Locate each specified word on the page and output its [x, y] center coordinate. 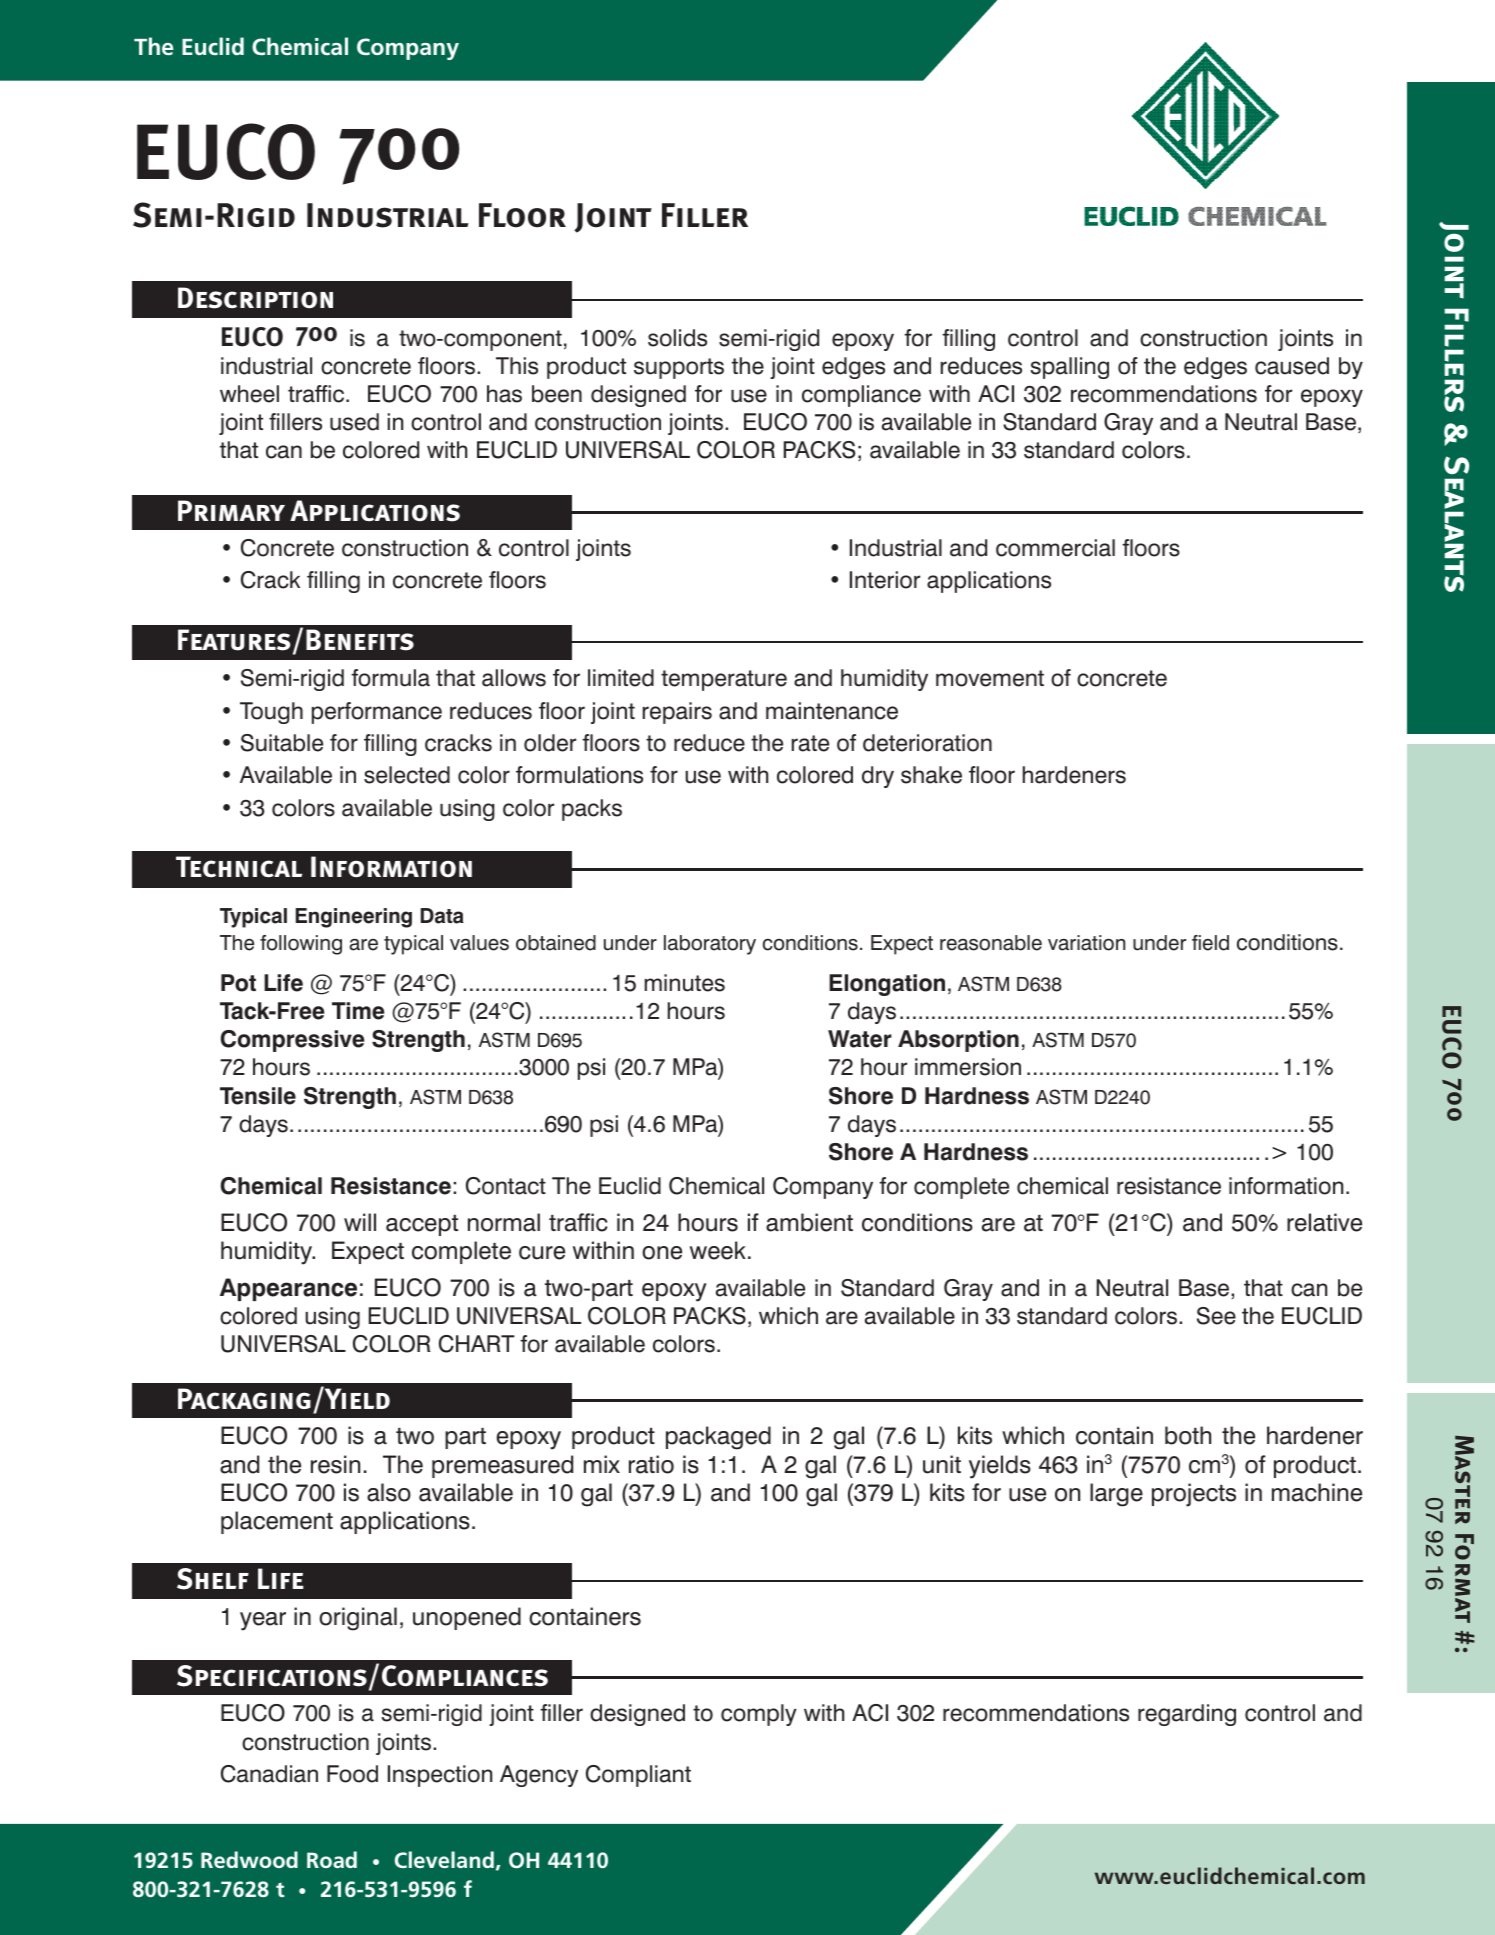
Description [255, 298]
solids [677, 338]
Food [352, 1774]
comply [759, 1715]
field [1210, 943]
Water [860, 1039]
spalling [1069, 368]
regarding [1187, 1715]
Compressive [292, 1041]
